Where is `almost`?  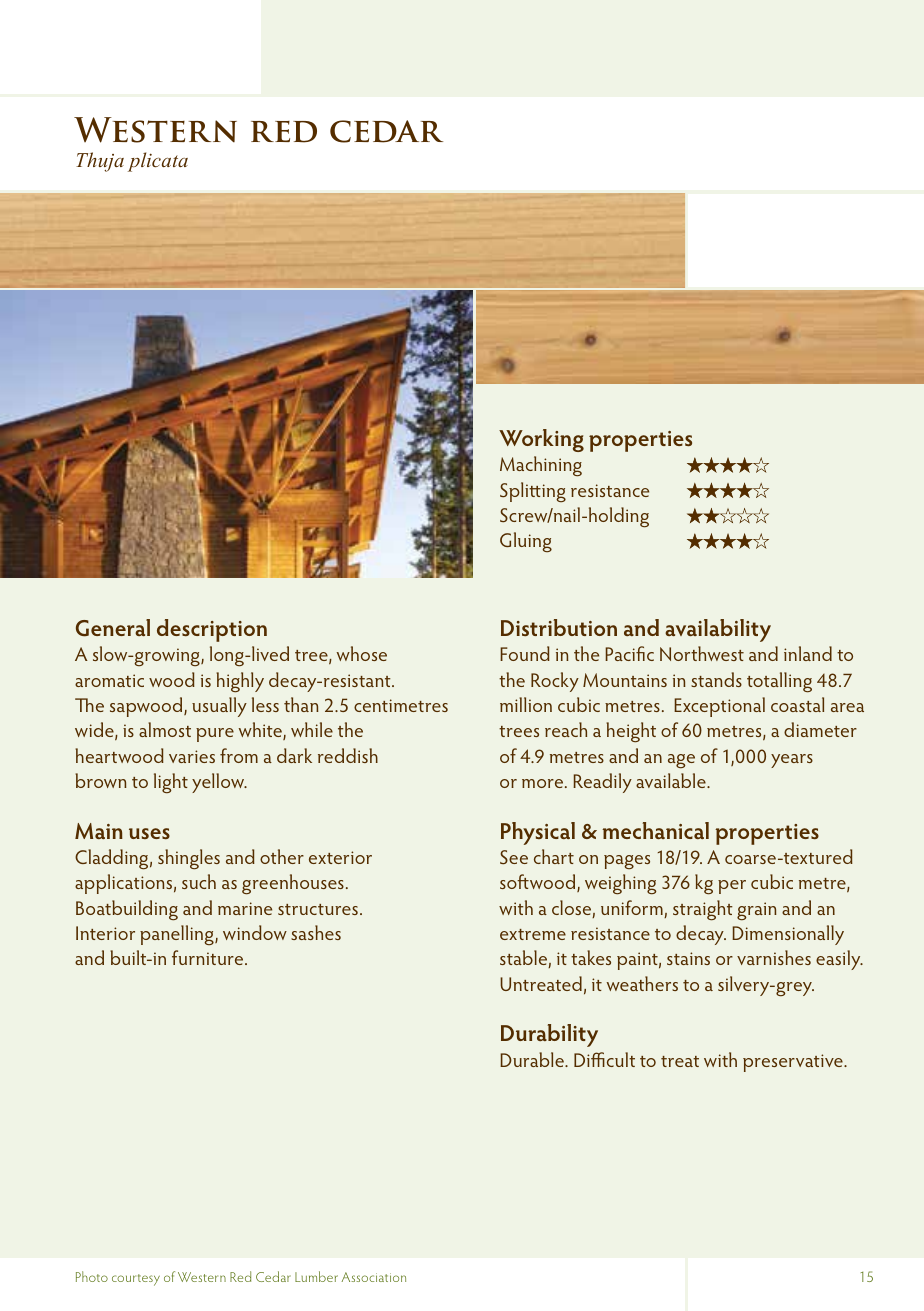
almost is located at coordinates (165, 729).
